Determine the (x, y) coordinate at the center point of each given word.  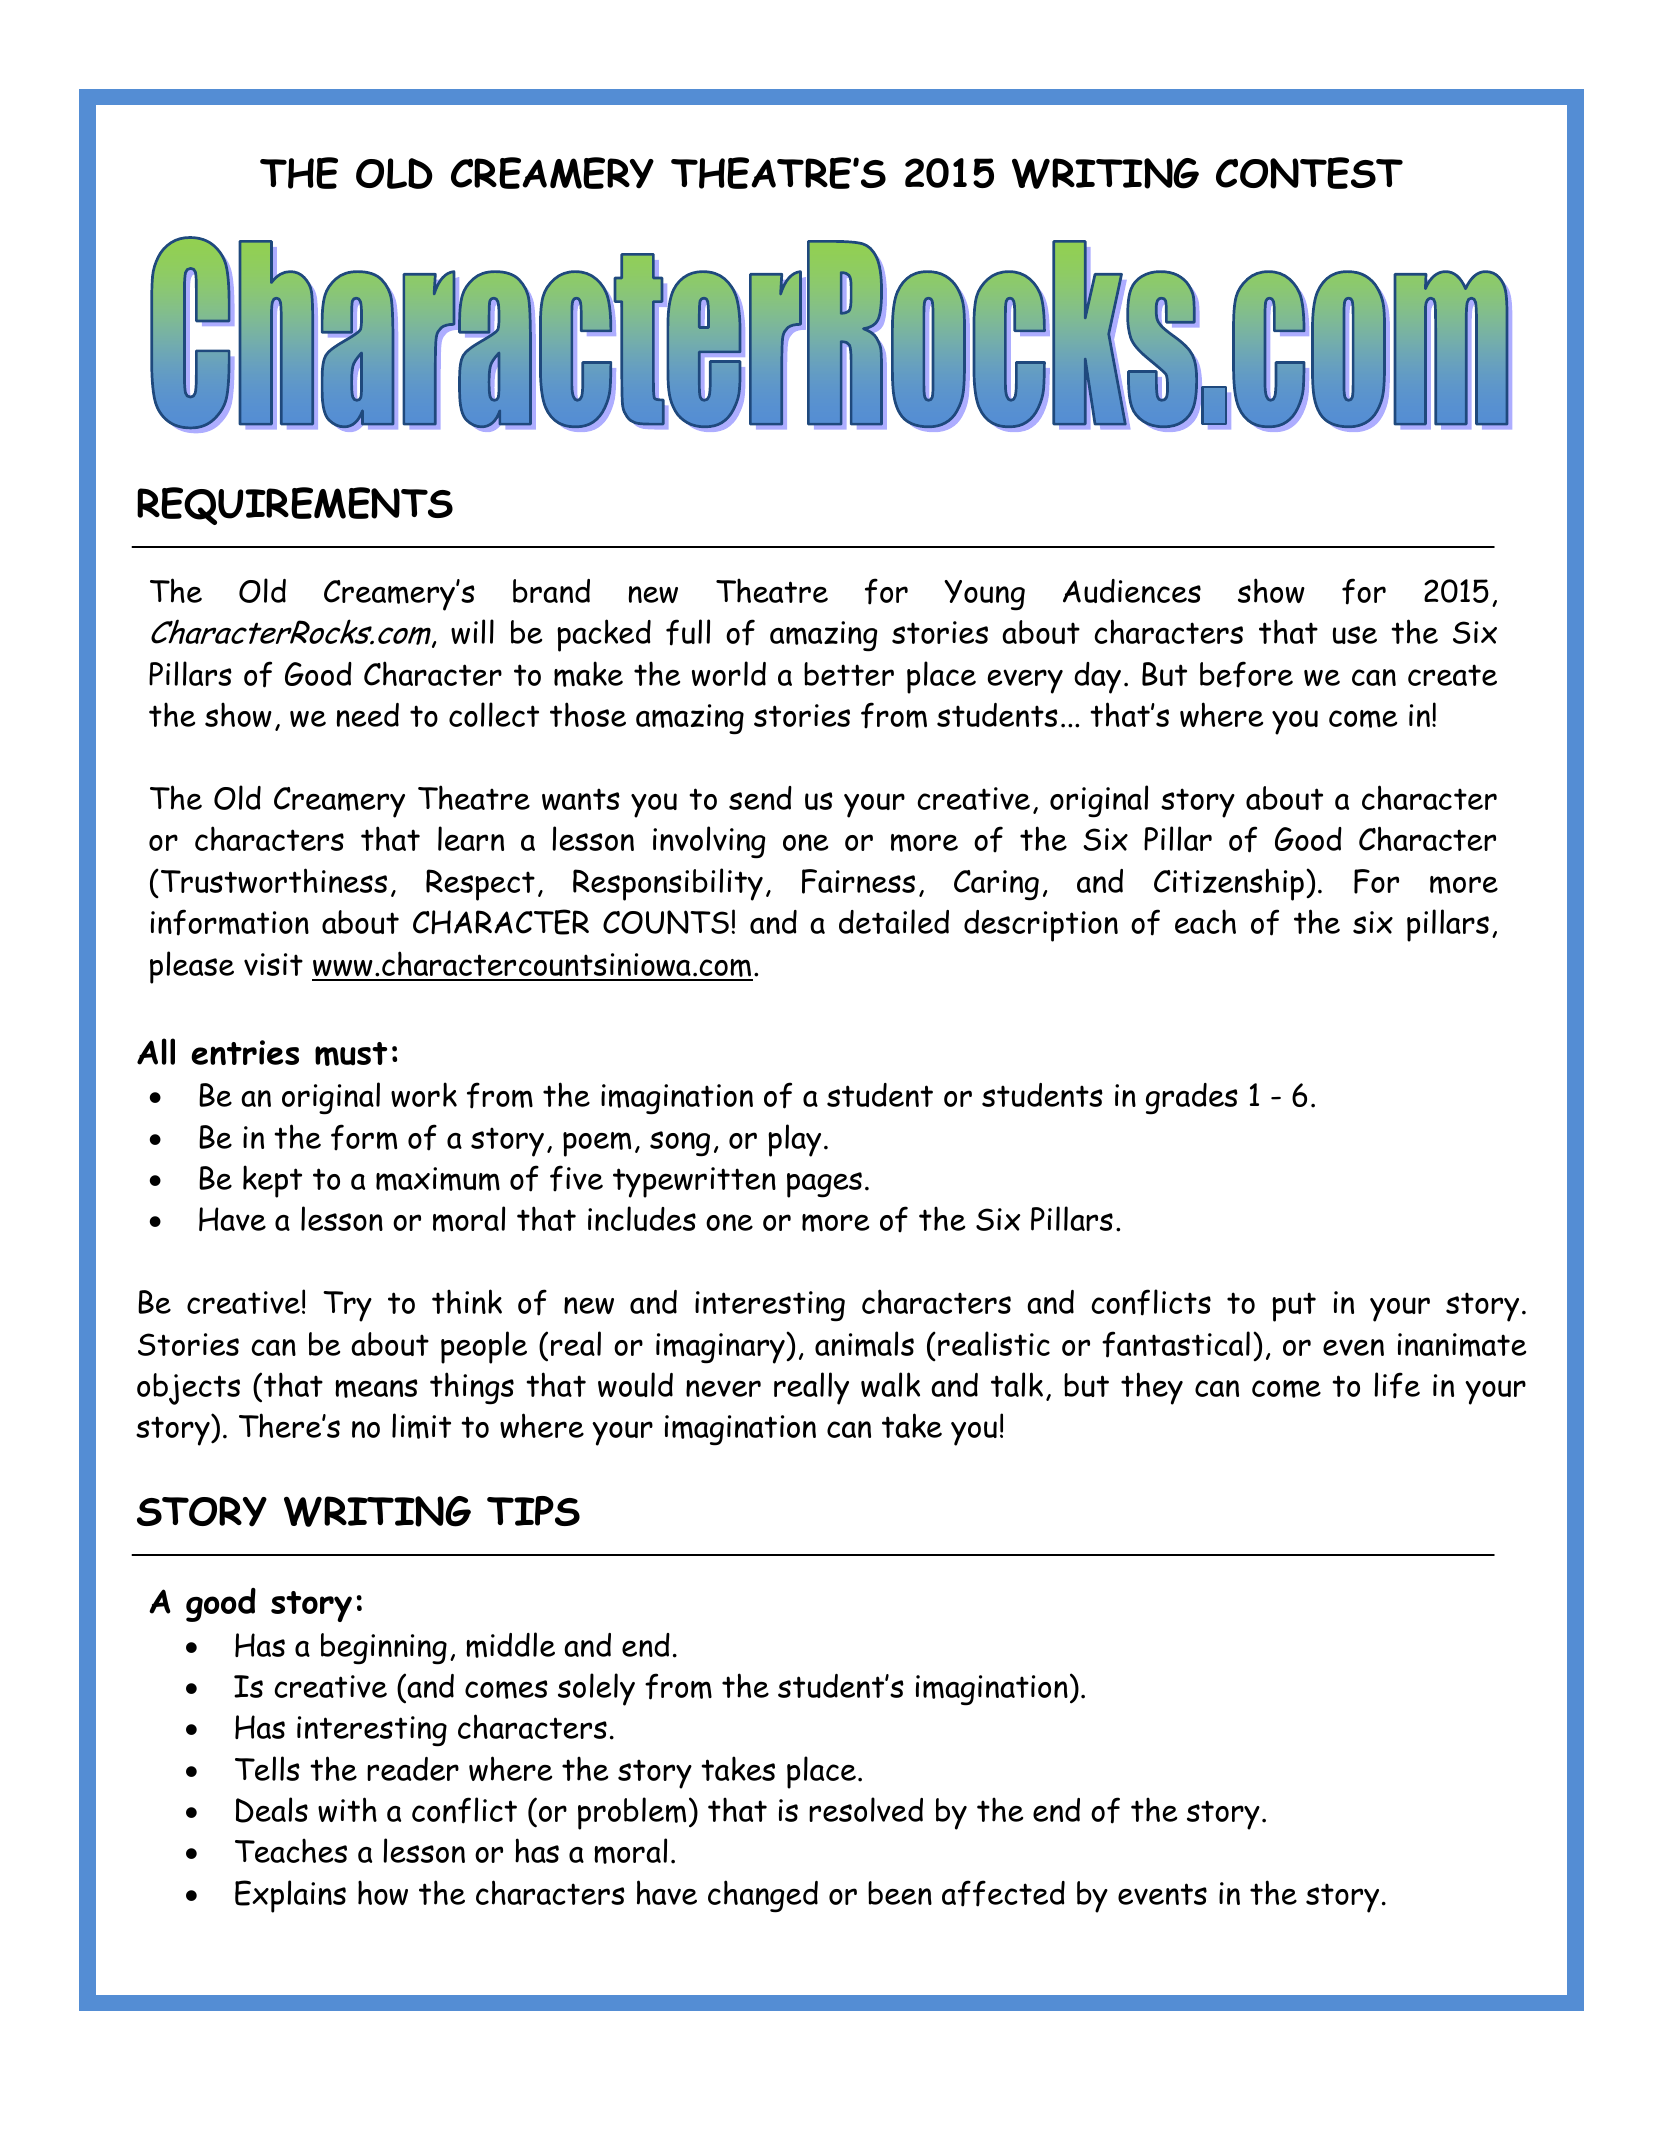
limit (421, 1426)
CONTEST (1309, 173)
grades (1192, 1099)
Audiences (1132, 591)
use (1355, 635)
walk (890, 1384)
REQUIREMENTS (295, 506)
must (351, 1054)
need (367, 715)
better (849, 674)
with (347, 1809)
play (794, 1140)
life (1397, 1385)
